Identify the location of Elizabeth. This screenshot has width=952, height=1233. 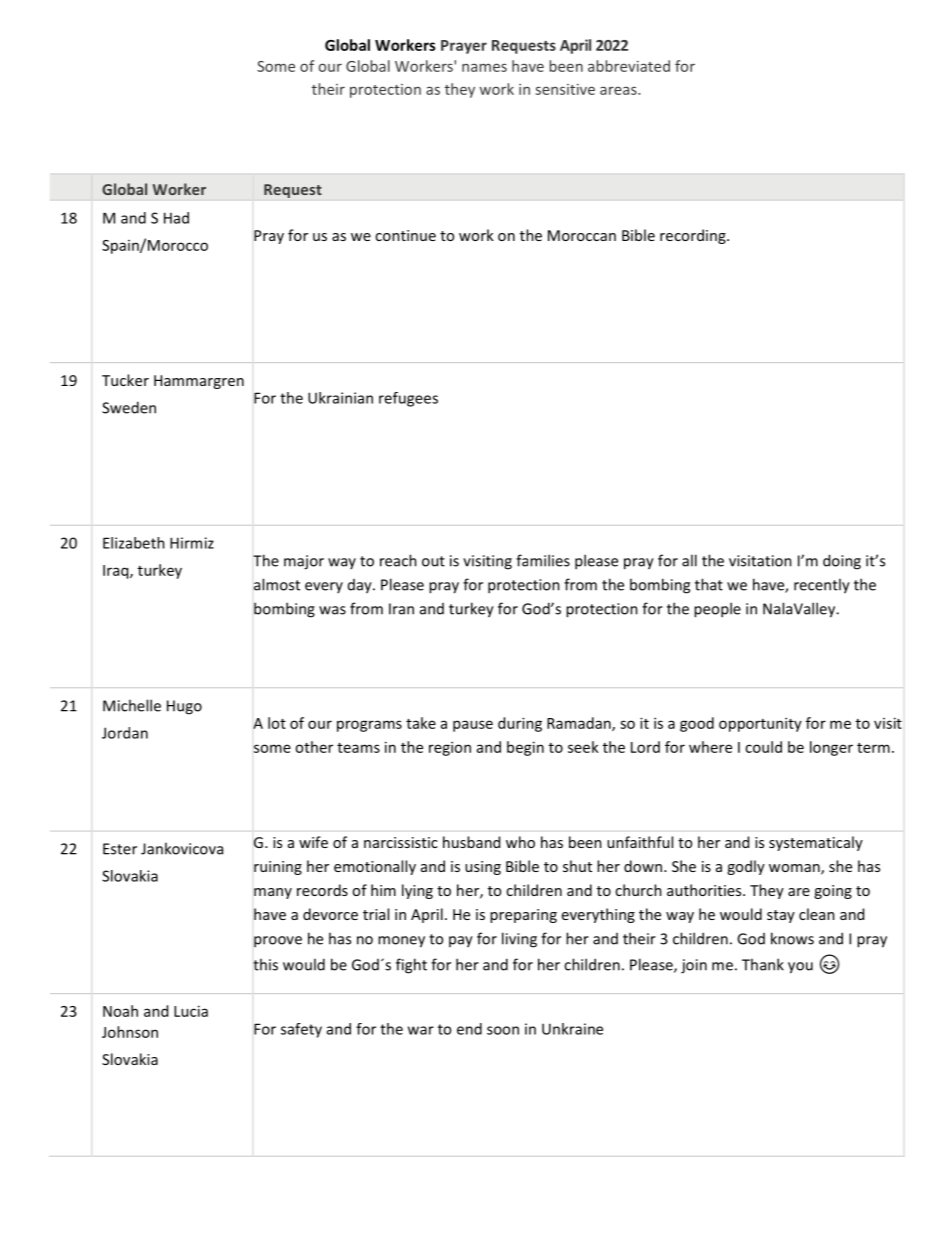
(134, 543).
